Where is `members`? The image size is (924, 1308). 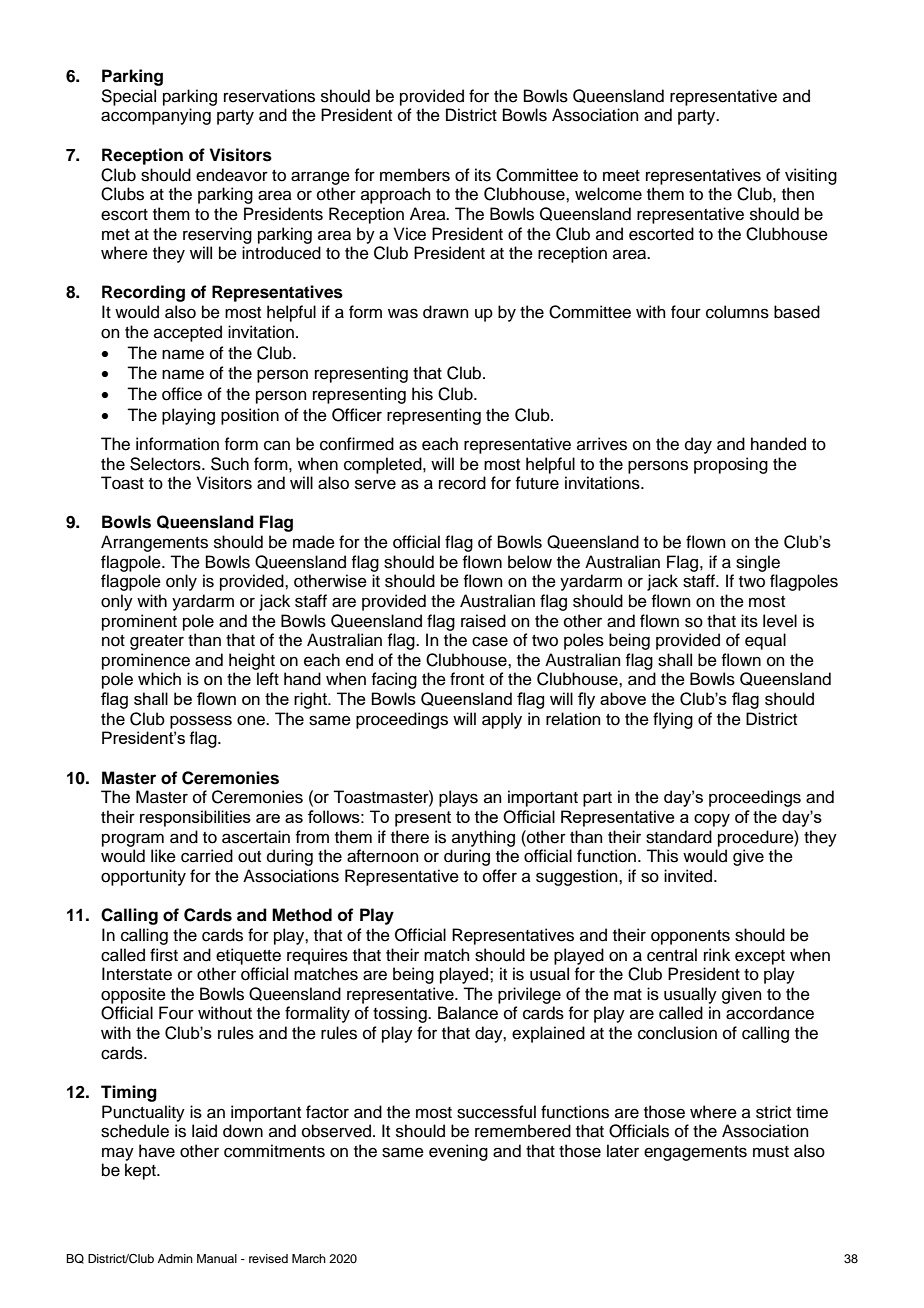
members is located at coordinates (415, 175).
